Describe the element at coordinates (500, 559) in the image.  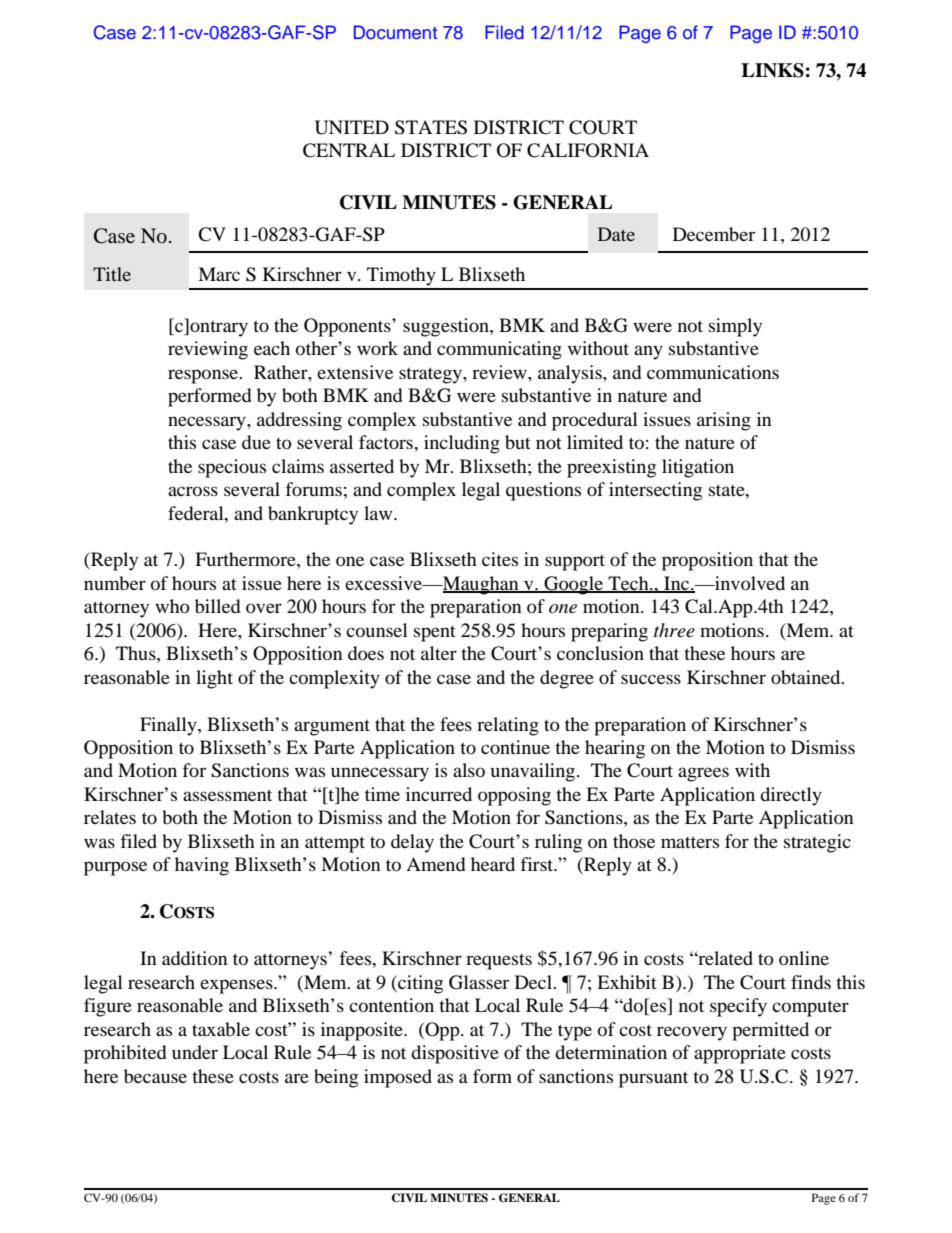
I see `cites` at that location.
